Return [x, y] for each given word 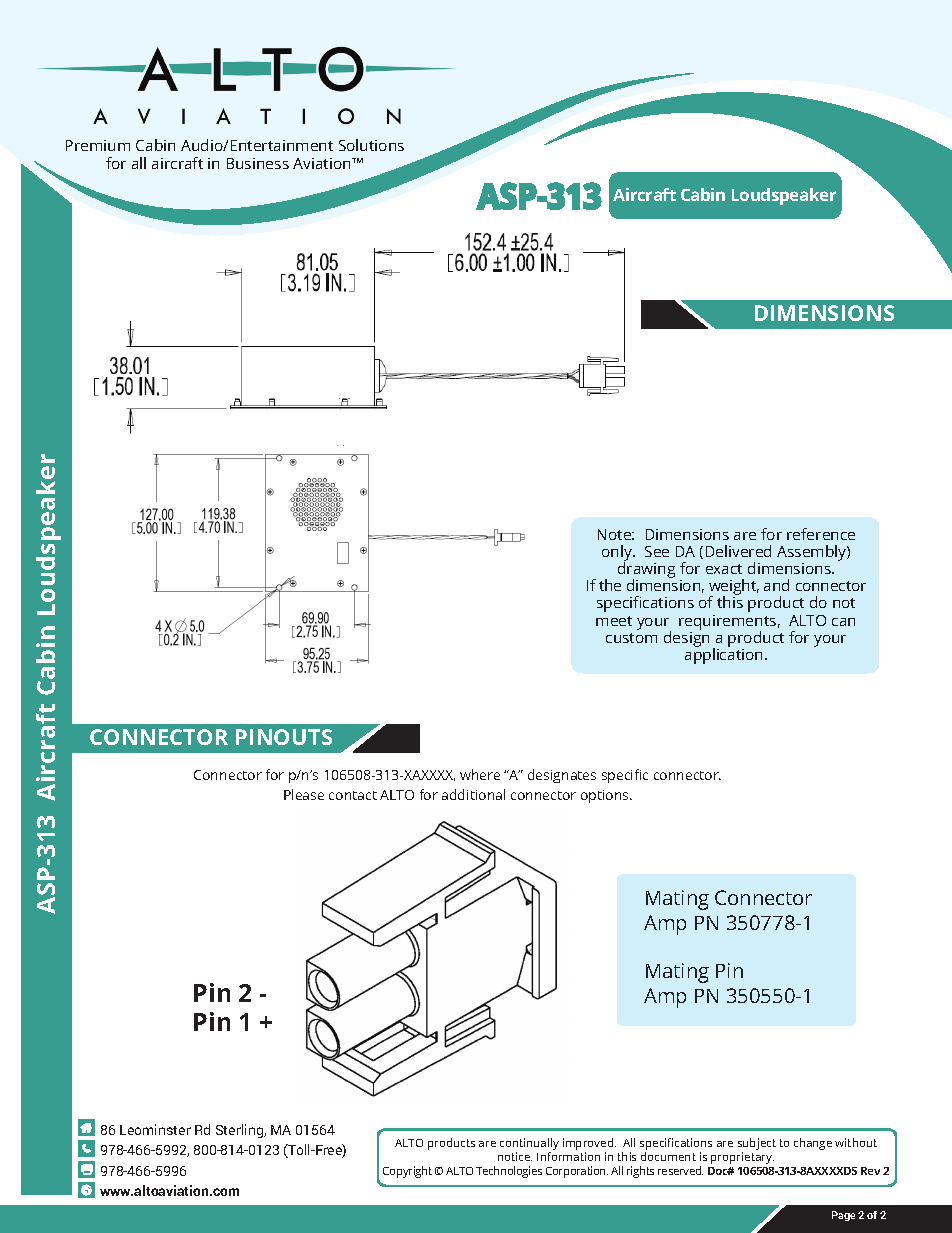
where [480, 774]
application [725, 655]
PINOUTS [284, 737]
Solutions [371, 145]
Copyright [407, 1172]
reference [821, 534]
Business [258, 163]
